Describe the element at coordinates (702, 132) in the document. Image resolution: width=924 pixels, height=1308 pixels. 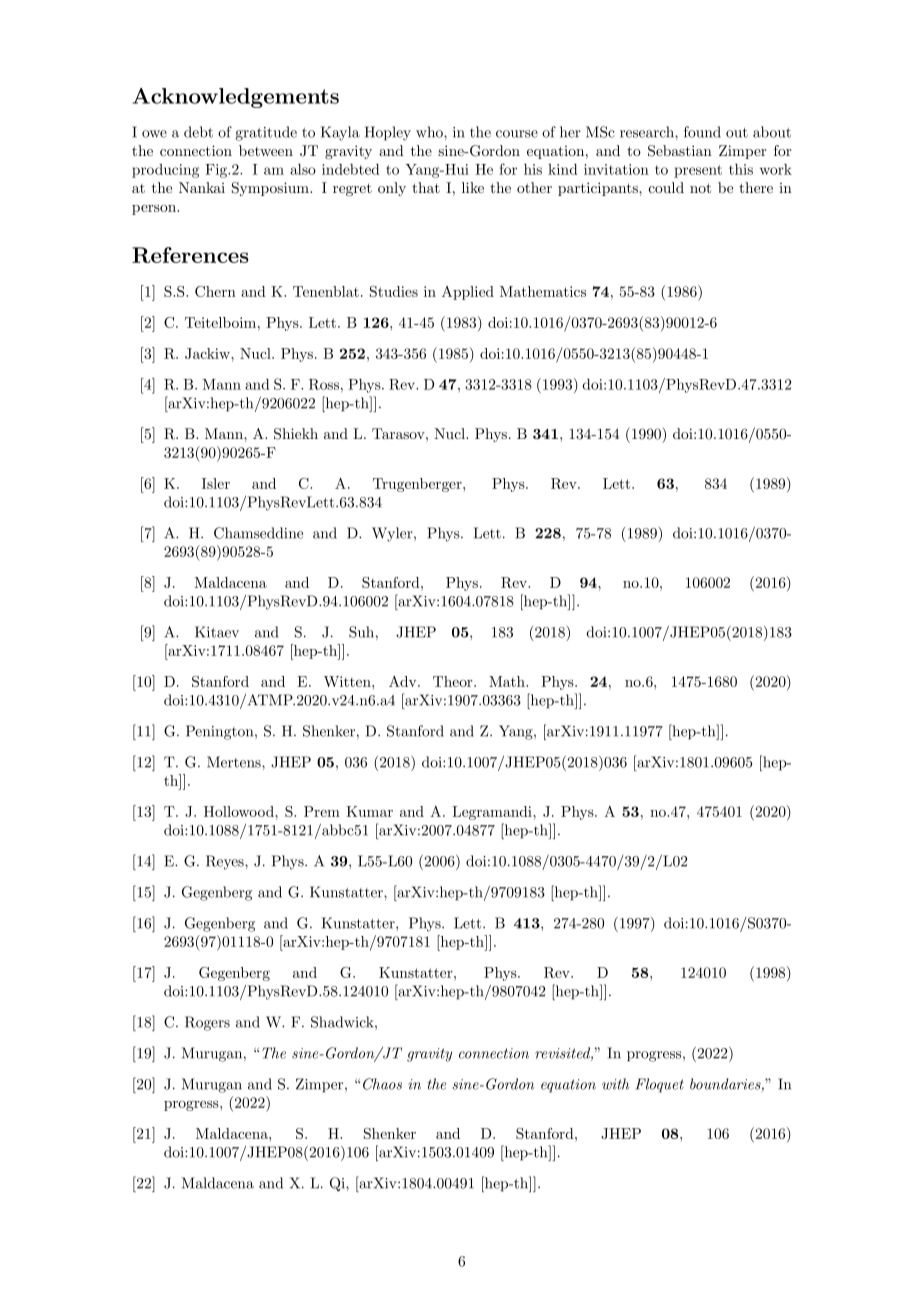
I see `found` at that location.
